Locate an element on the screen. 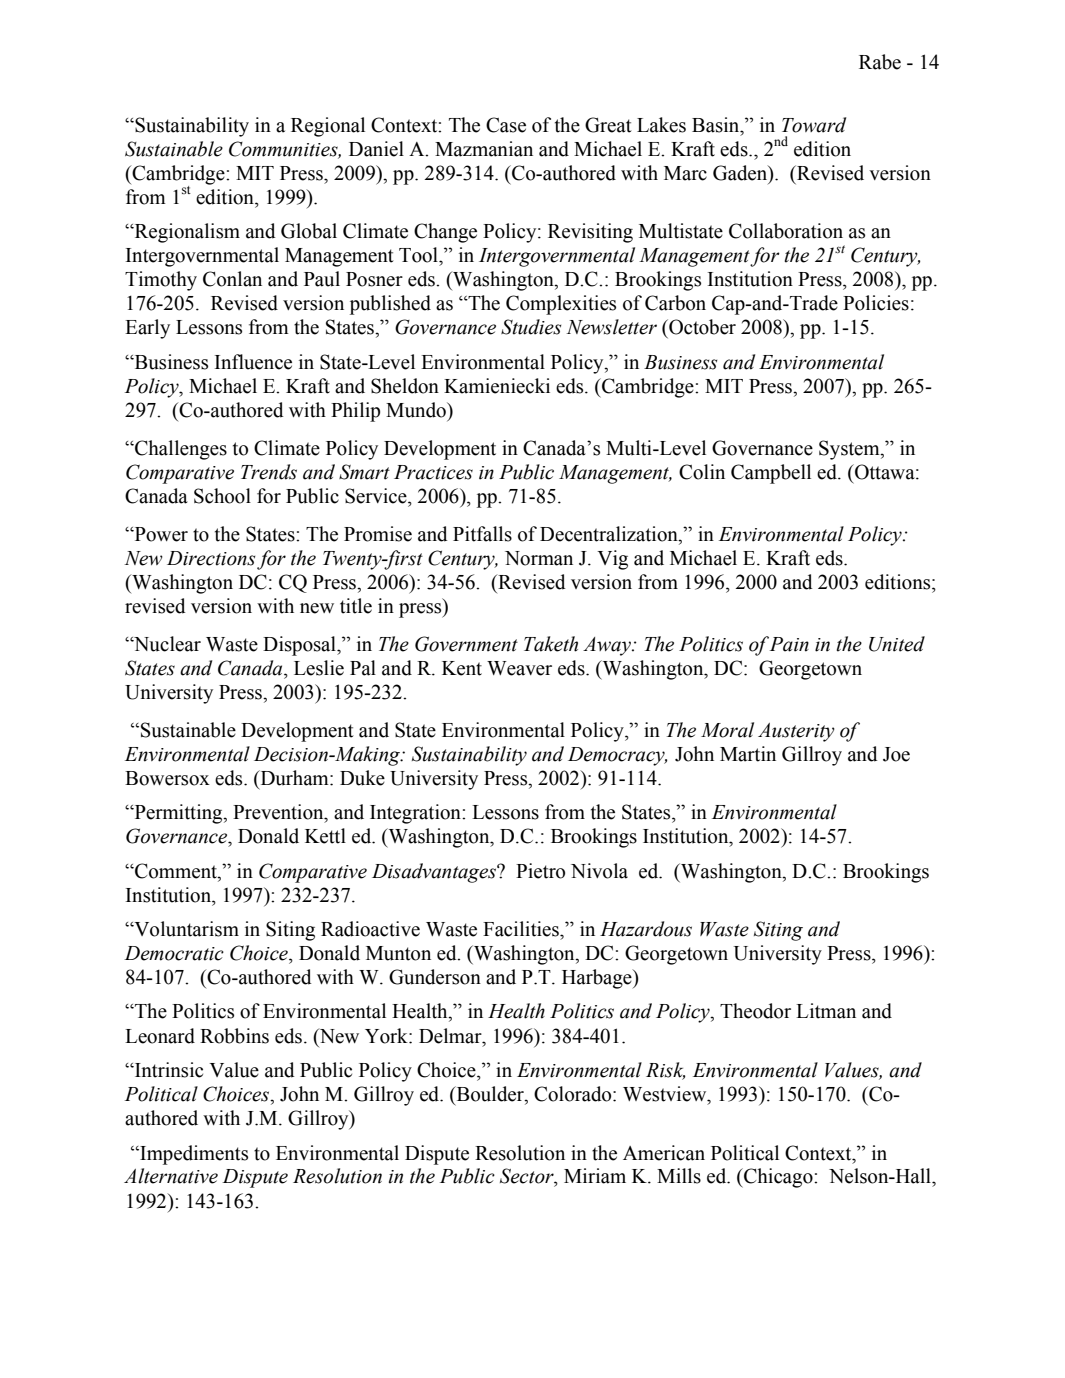 The width and height of the screenshot is (1065, 1378). Pitfalls is located at coordinates (482, 534).
